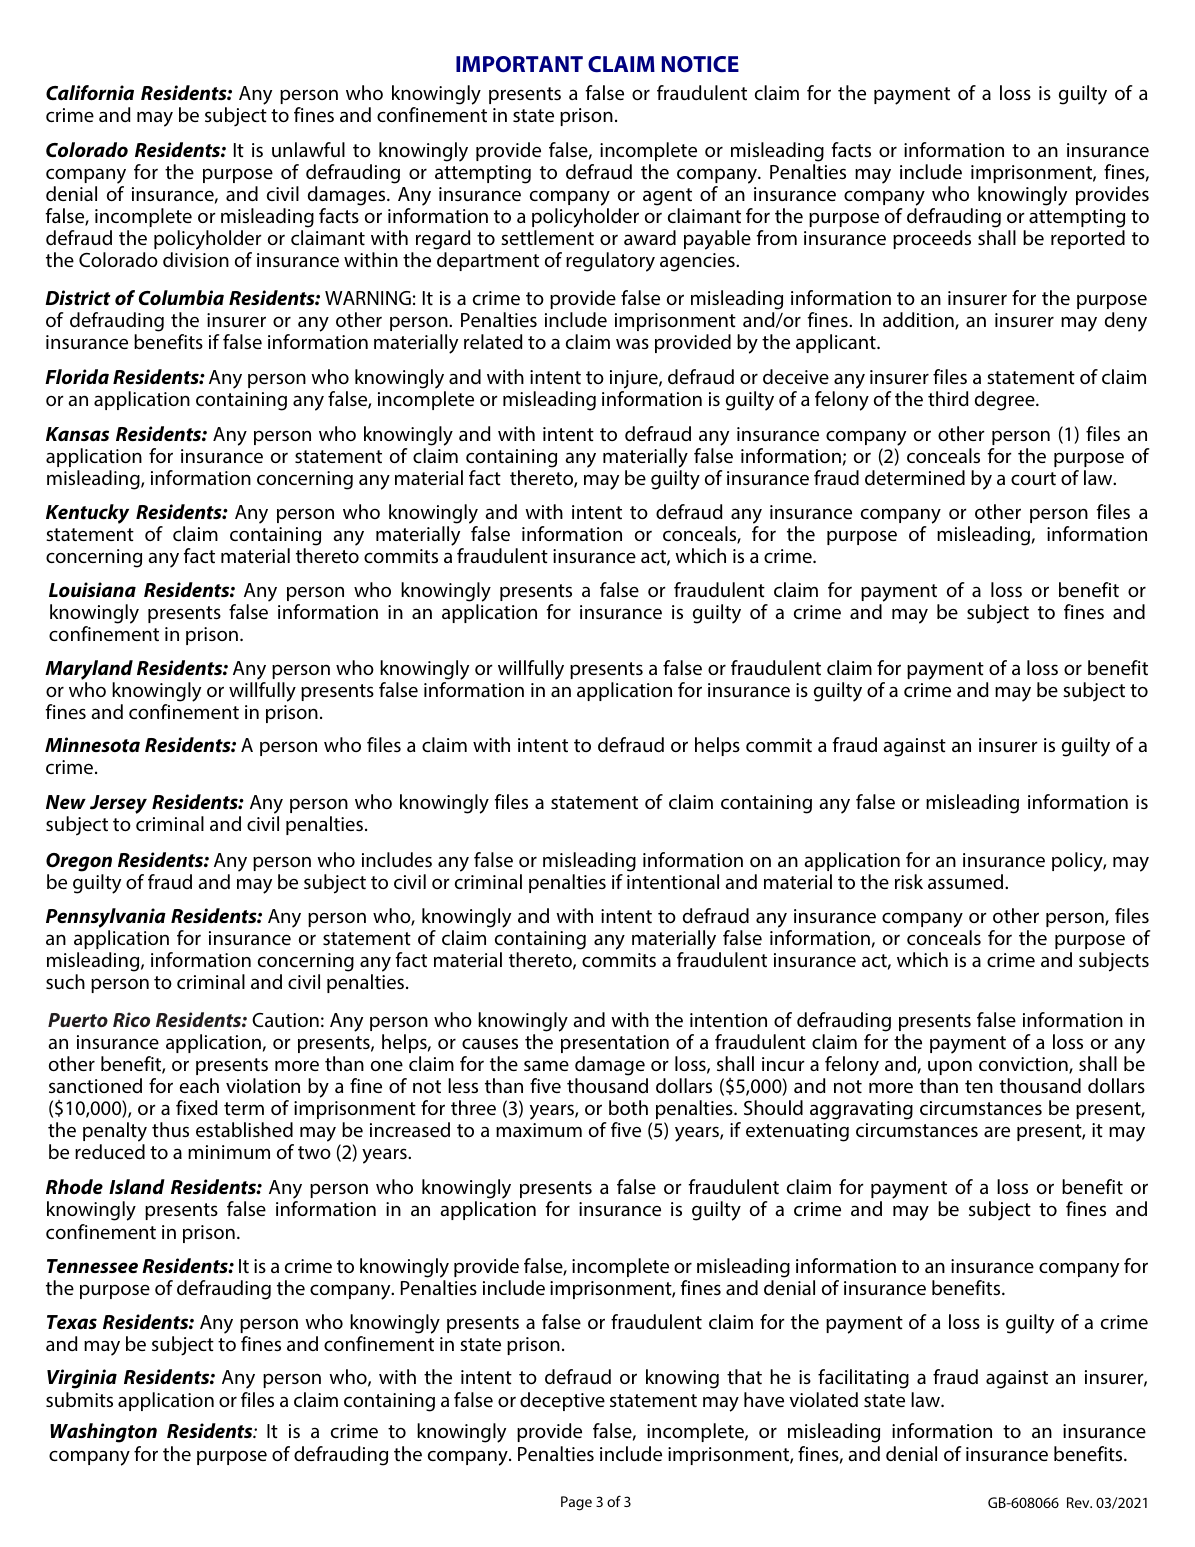  What do you see at coordinates (118, 804) in the screenshot?
I see `Jersey` at bounding box center [118, 804].
